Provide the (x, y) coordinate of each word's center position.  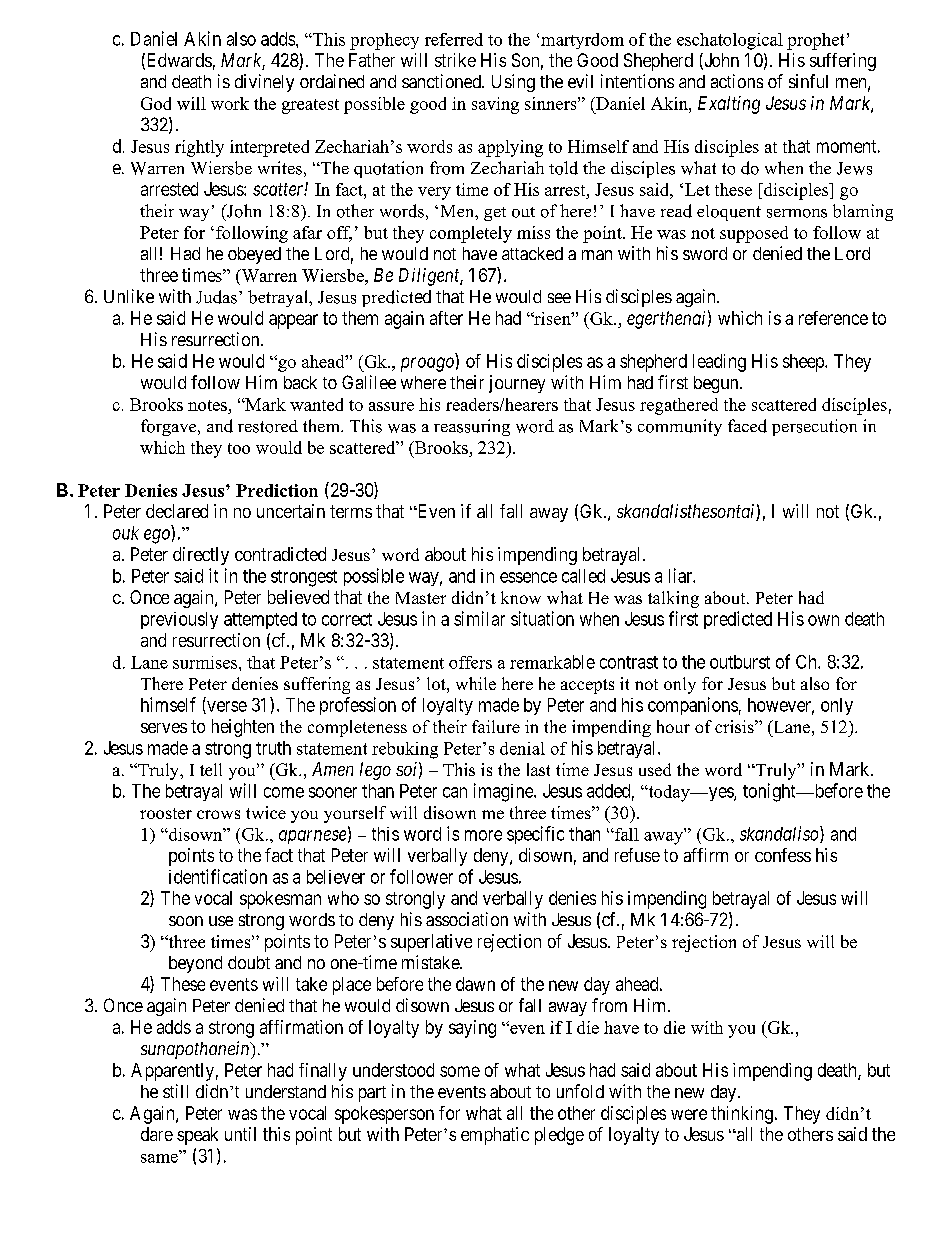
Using (513, 83)
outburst (740, 662)
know (521, 597)
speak (197, 1136)
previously (179, 620)
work (230, 103)
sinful (808, 81)
